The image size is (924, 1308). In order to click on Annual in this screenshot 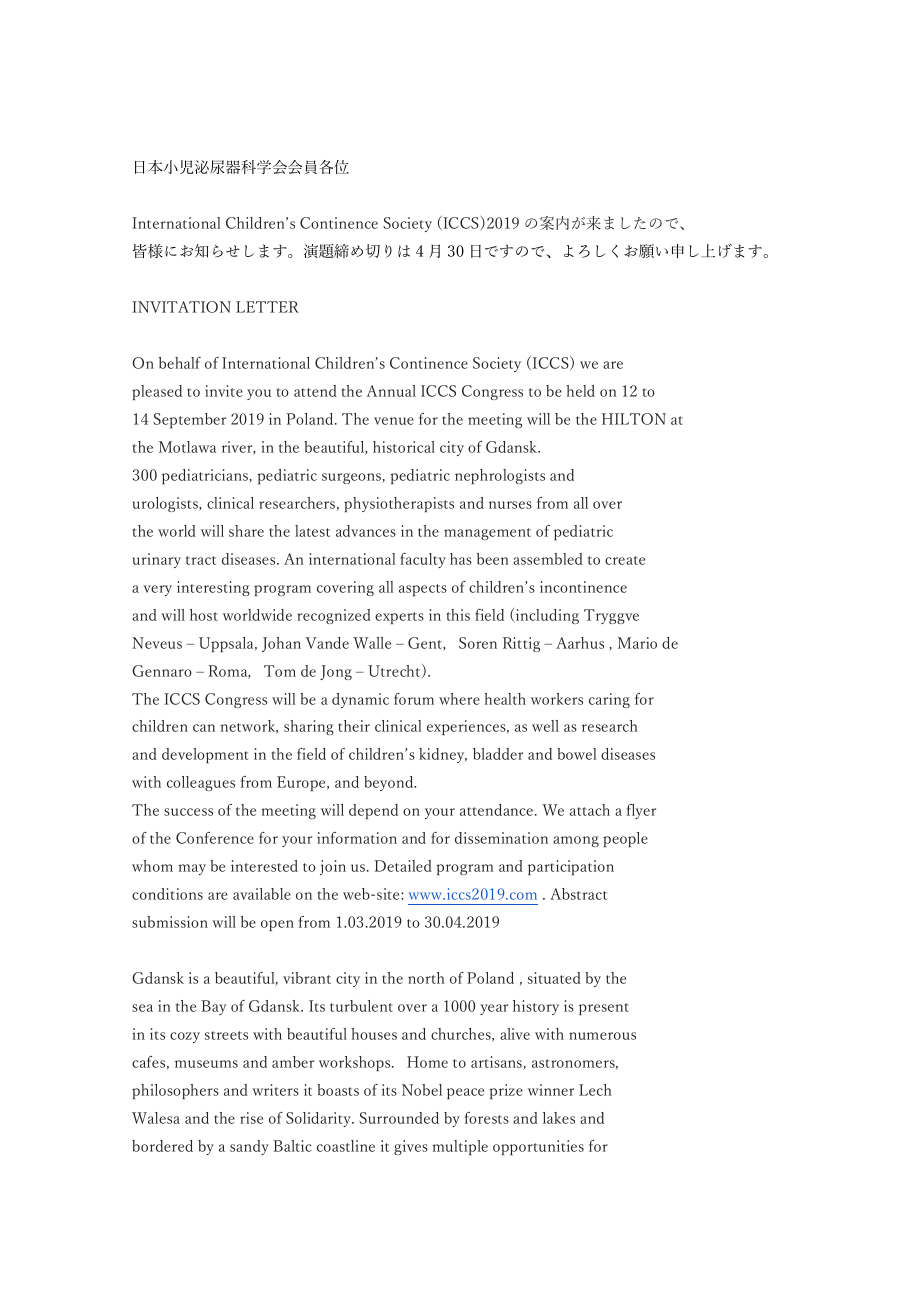, I will do `click(391, 391)`.
